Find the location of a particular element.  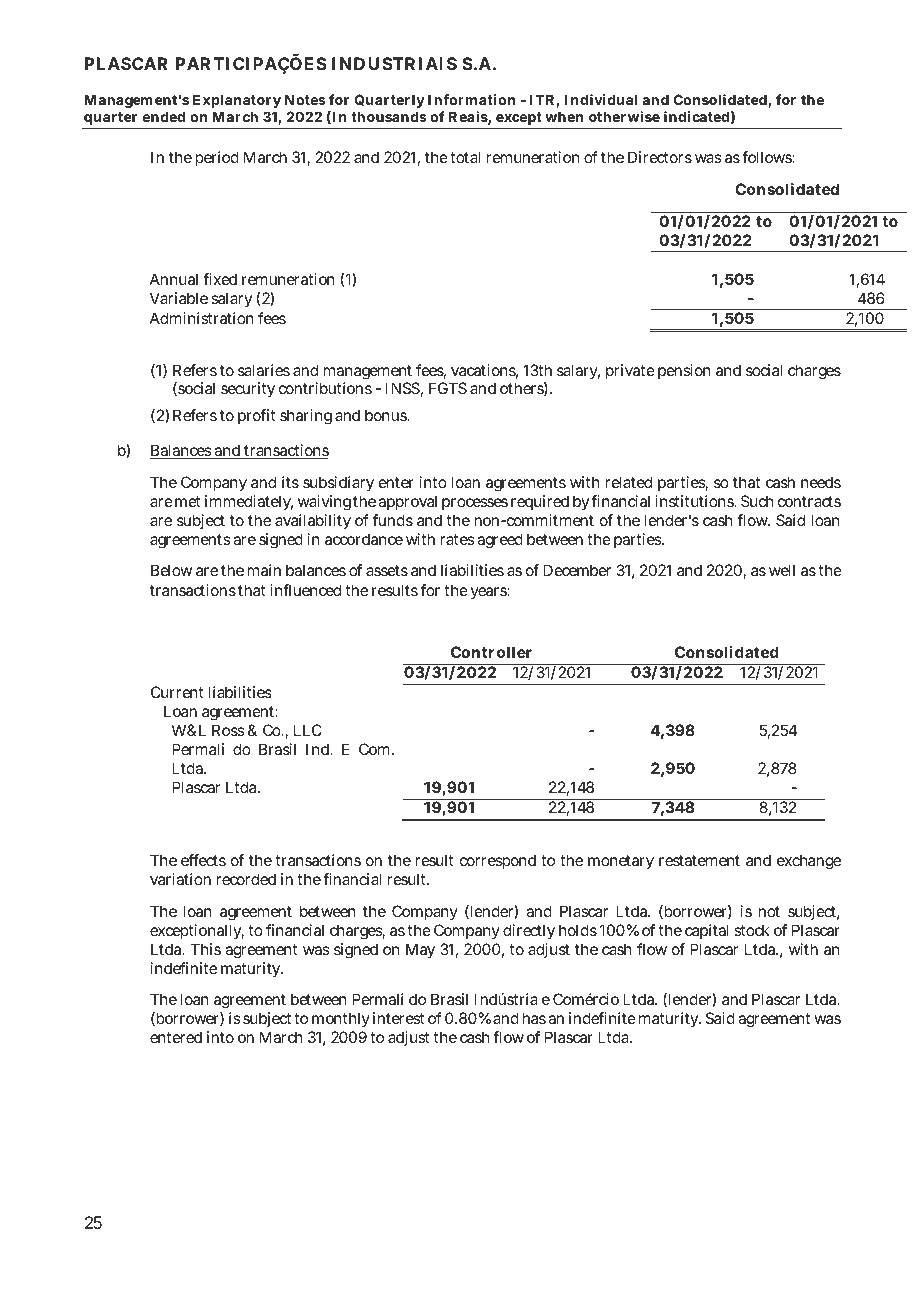

well is located at coordinates (782, 570).
